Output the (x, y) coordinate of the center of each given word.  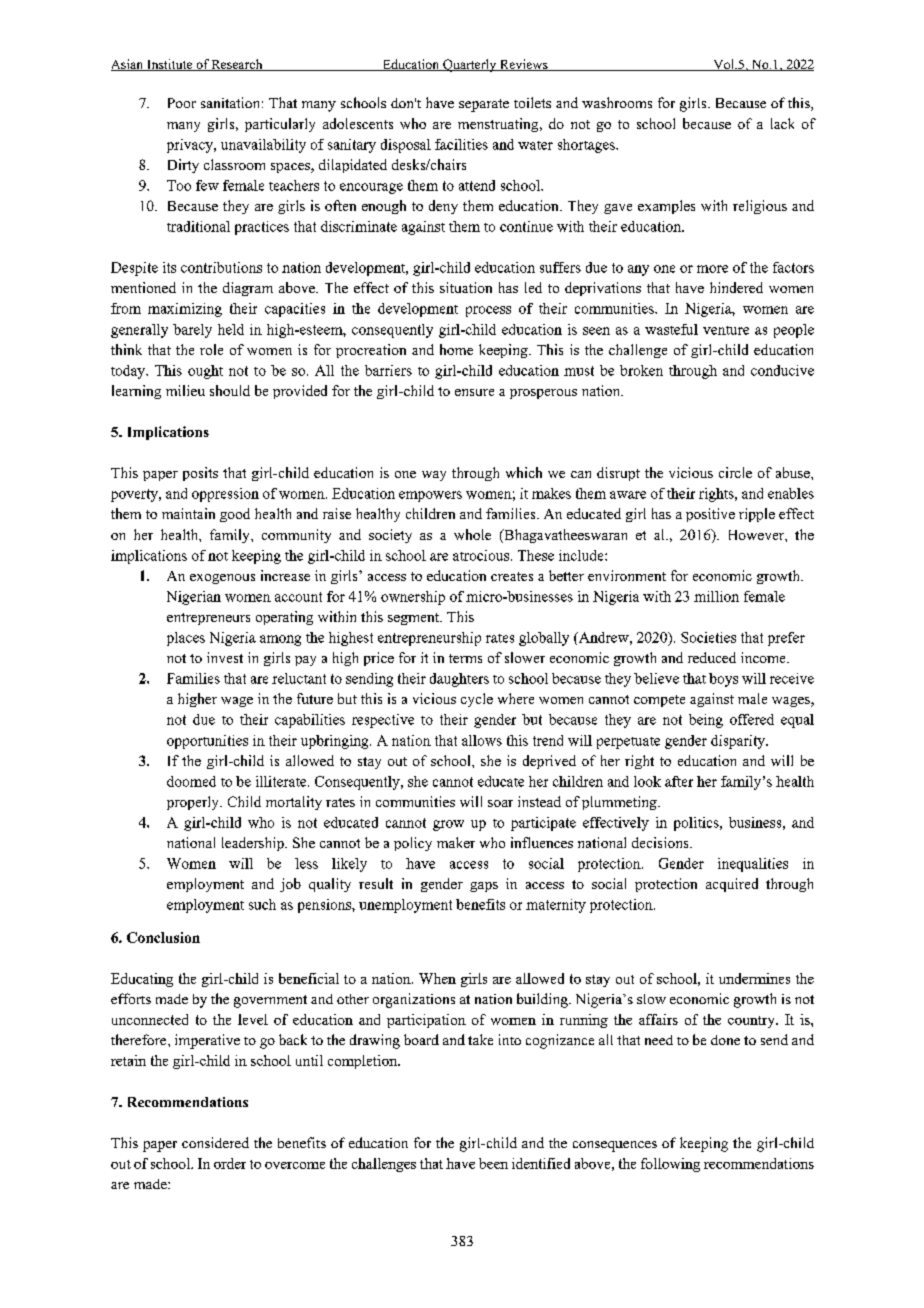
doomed (191, 781)
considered (215, 1142)
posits (200, 474)
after (679, 781)
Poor (182, 103)
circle (735, 472)
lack (782, 123)
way (434, 476)
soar (500, 803)
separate (484, 105)
